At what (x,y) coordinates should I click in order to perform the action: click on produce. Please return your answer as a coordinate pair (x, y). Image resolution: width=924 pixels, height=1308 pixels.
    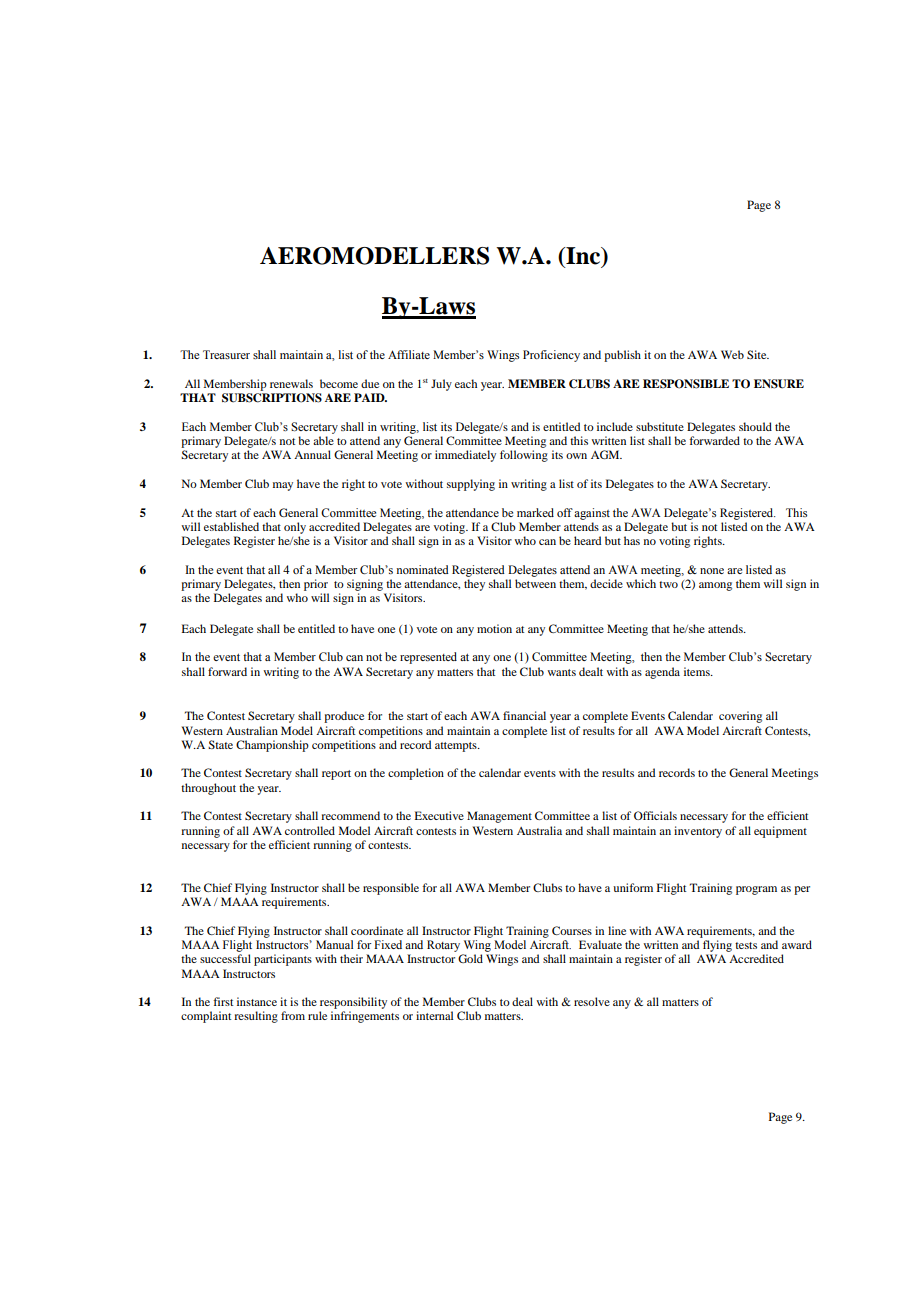
    Looking at the image, I should click on (344, 717).
